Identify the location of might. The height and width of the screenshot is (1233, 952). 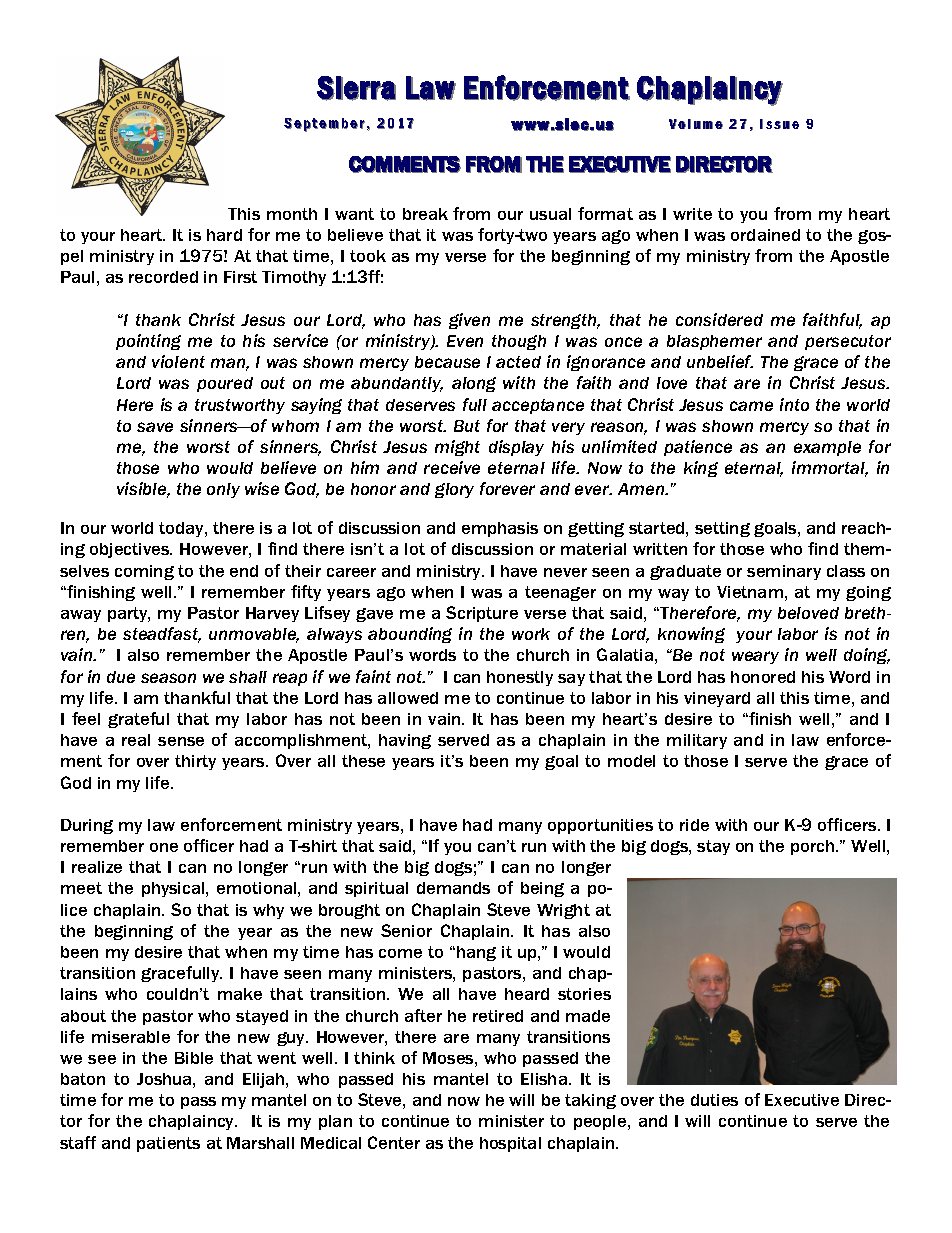
(457, 448).
